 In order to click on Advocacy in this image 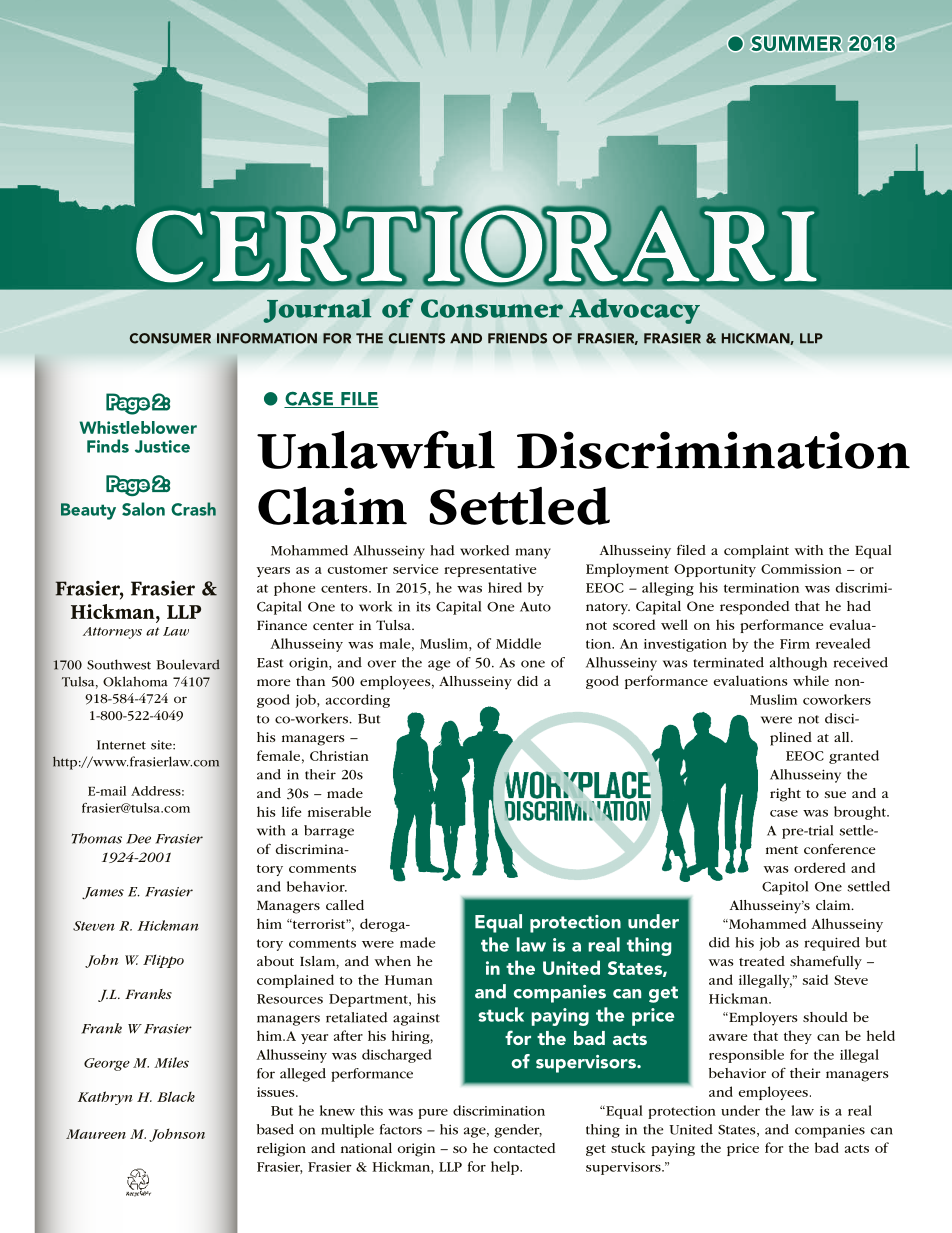, I will do `click(634, 311)`.
